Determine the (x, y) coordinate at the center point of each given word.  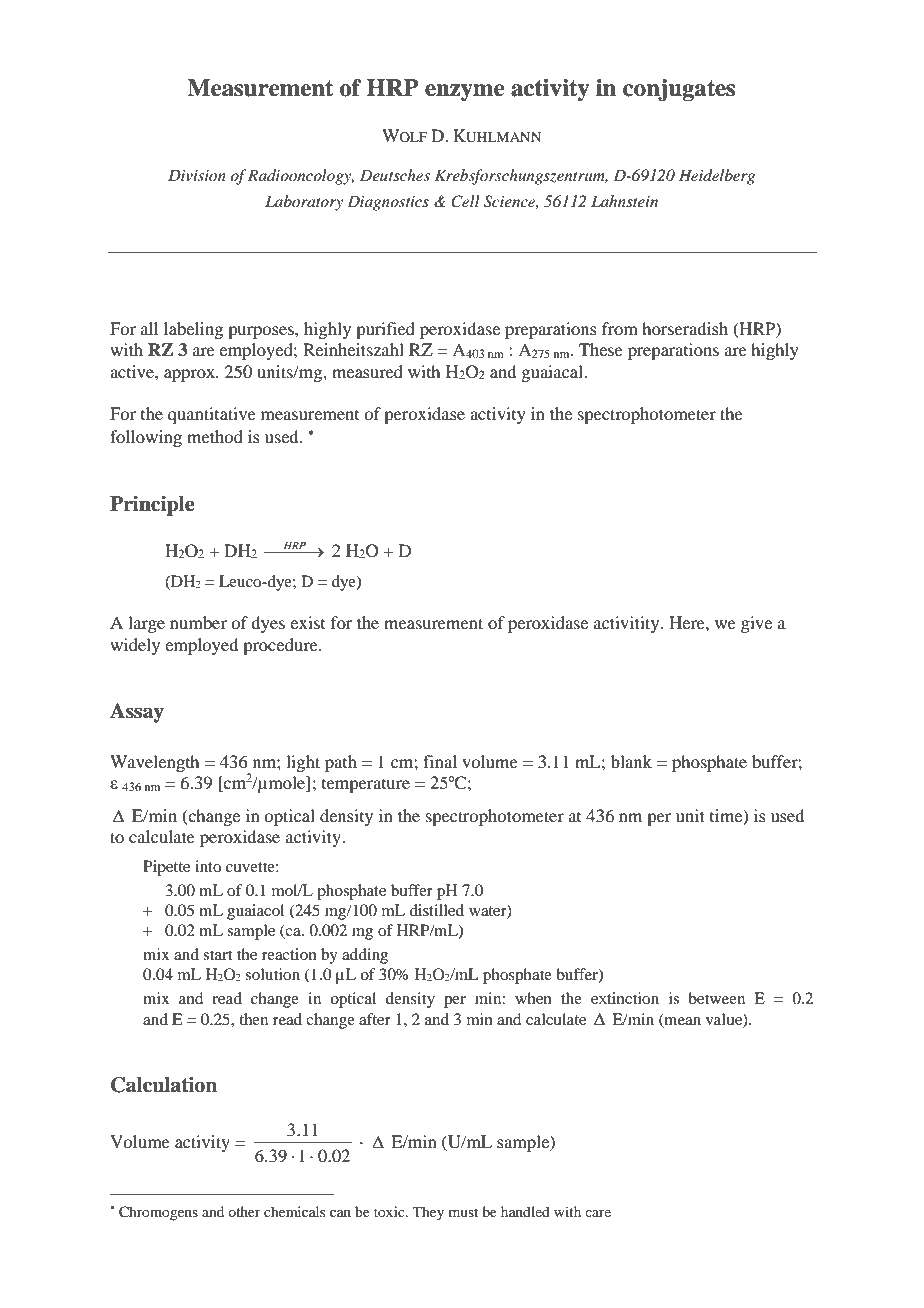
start (217, 955)
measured (367, 371)
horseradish (685, 328)
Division (197, 175)
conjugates (679, 90)
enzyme (464, 92)
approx (190, 375)
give (756, 624)
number (198, 622)
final (440, 761)
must (463, 1212)
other (244, 1211)
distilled (436, 910)
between (716, 998)
